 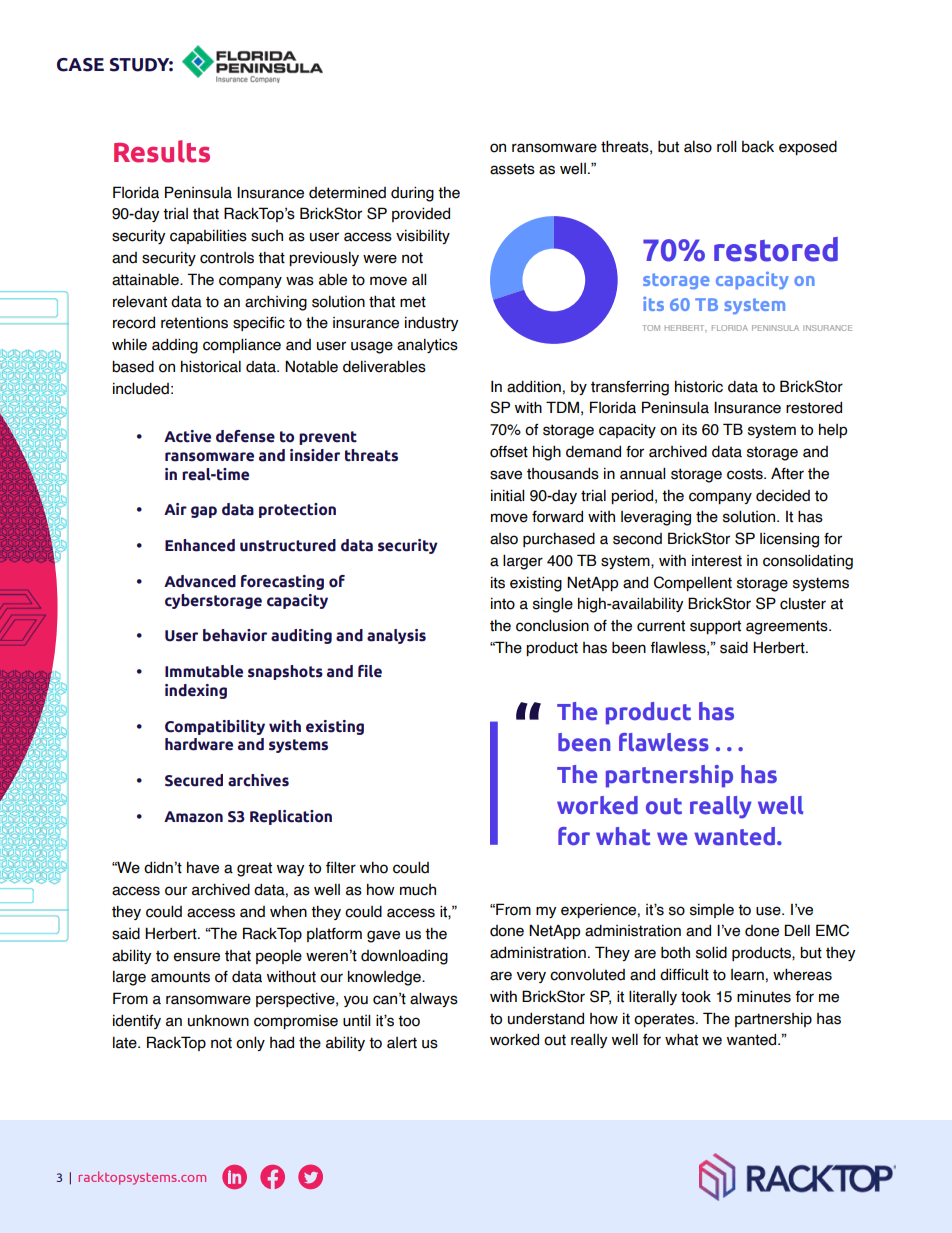 What do you see at coordinates (413, 302) in the screenshot?
I see `met` at bounding box center [413, 302].
